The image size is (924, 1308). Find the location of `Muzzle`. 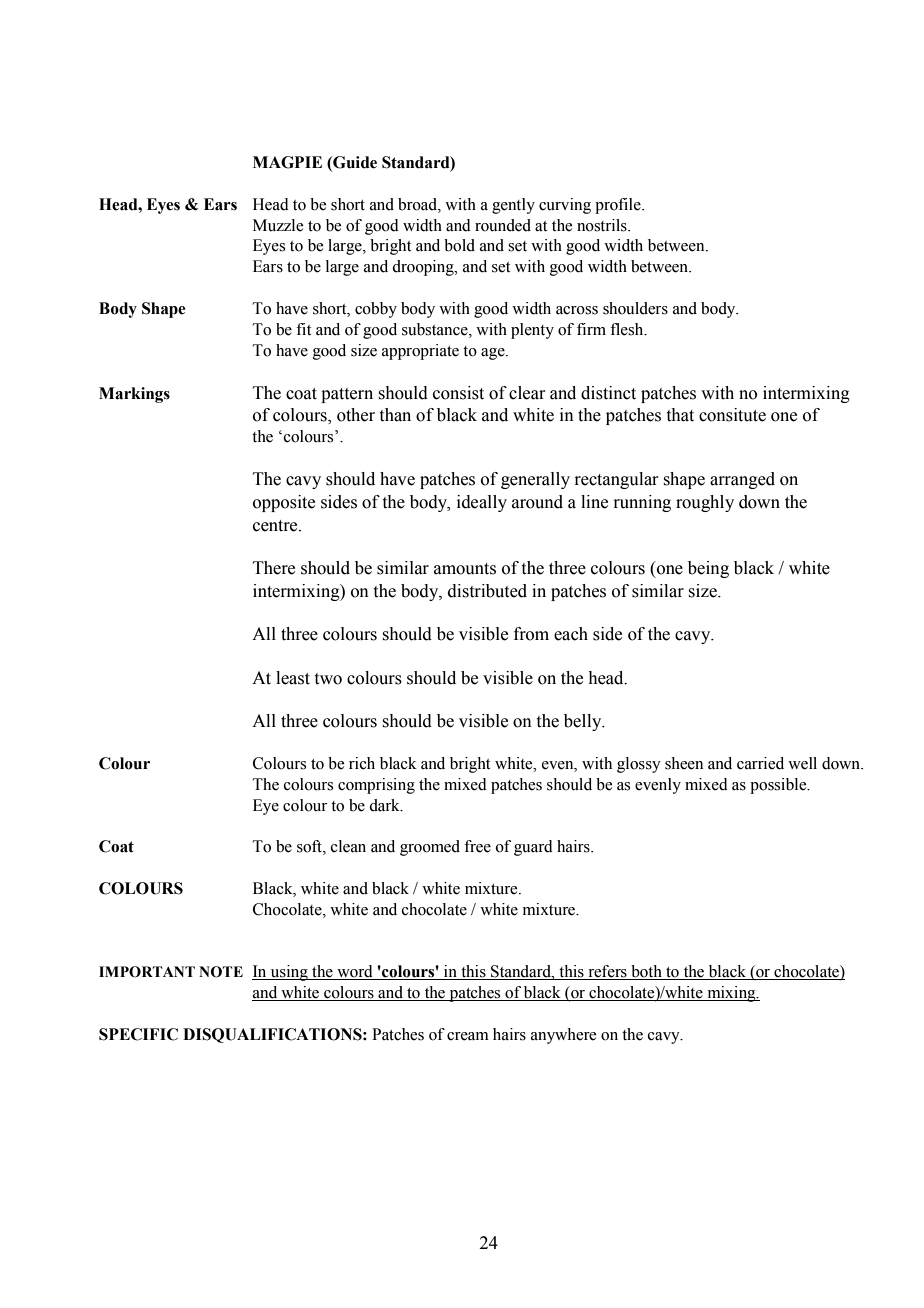

Muzzle is located at coordinates (278, 225).
